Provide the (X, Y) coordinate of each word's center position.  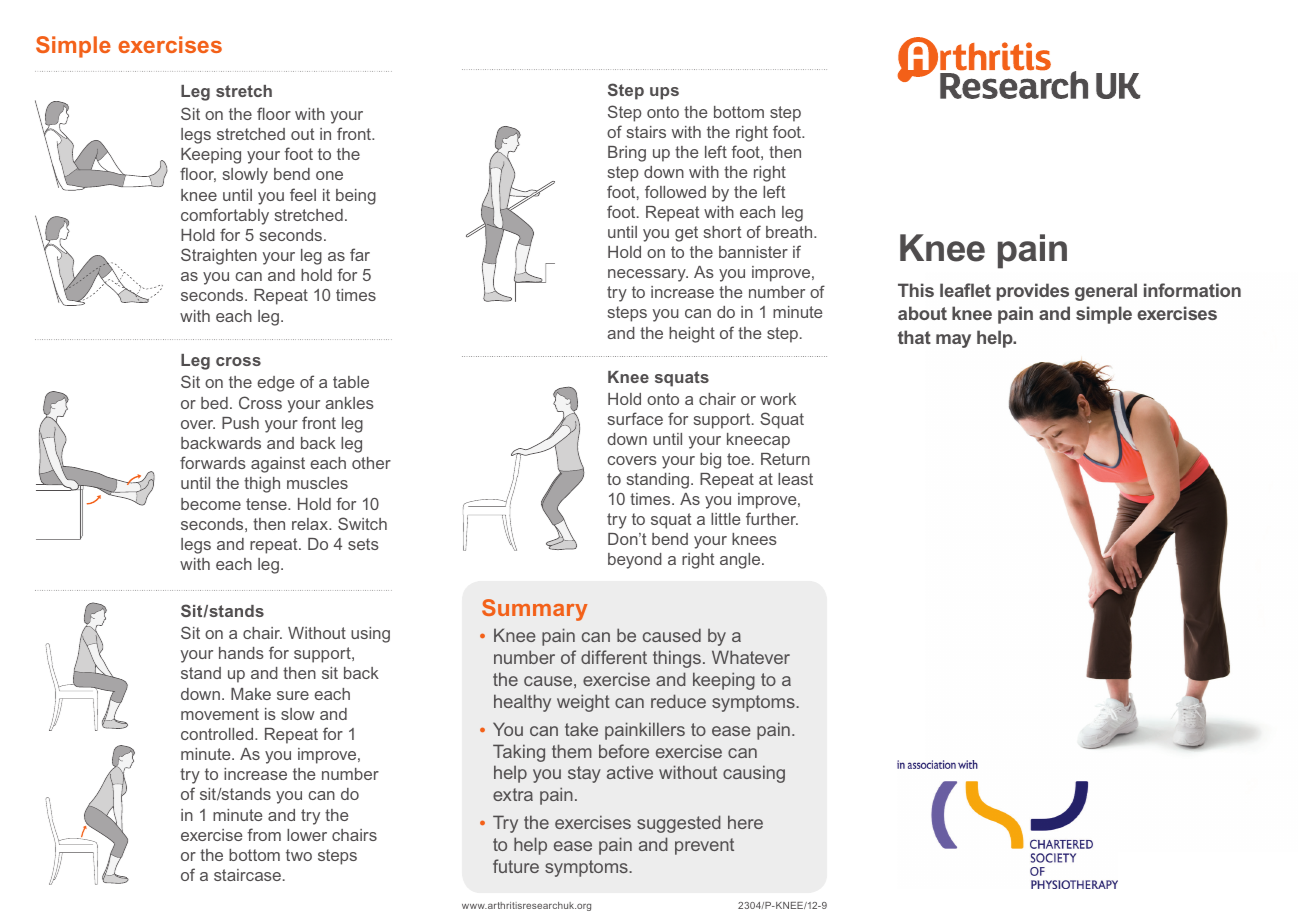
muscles (317, 483)
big (710, 461)
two (299, 855)
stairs (646, 132)
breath (790, 232)
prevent (704, 846)
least (795, 479)
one (329, 175)
